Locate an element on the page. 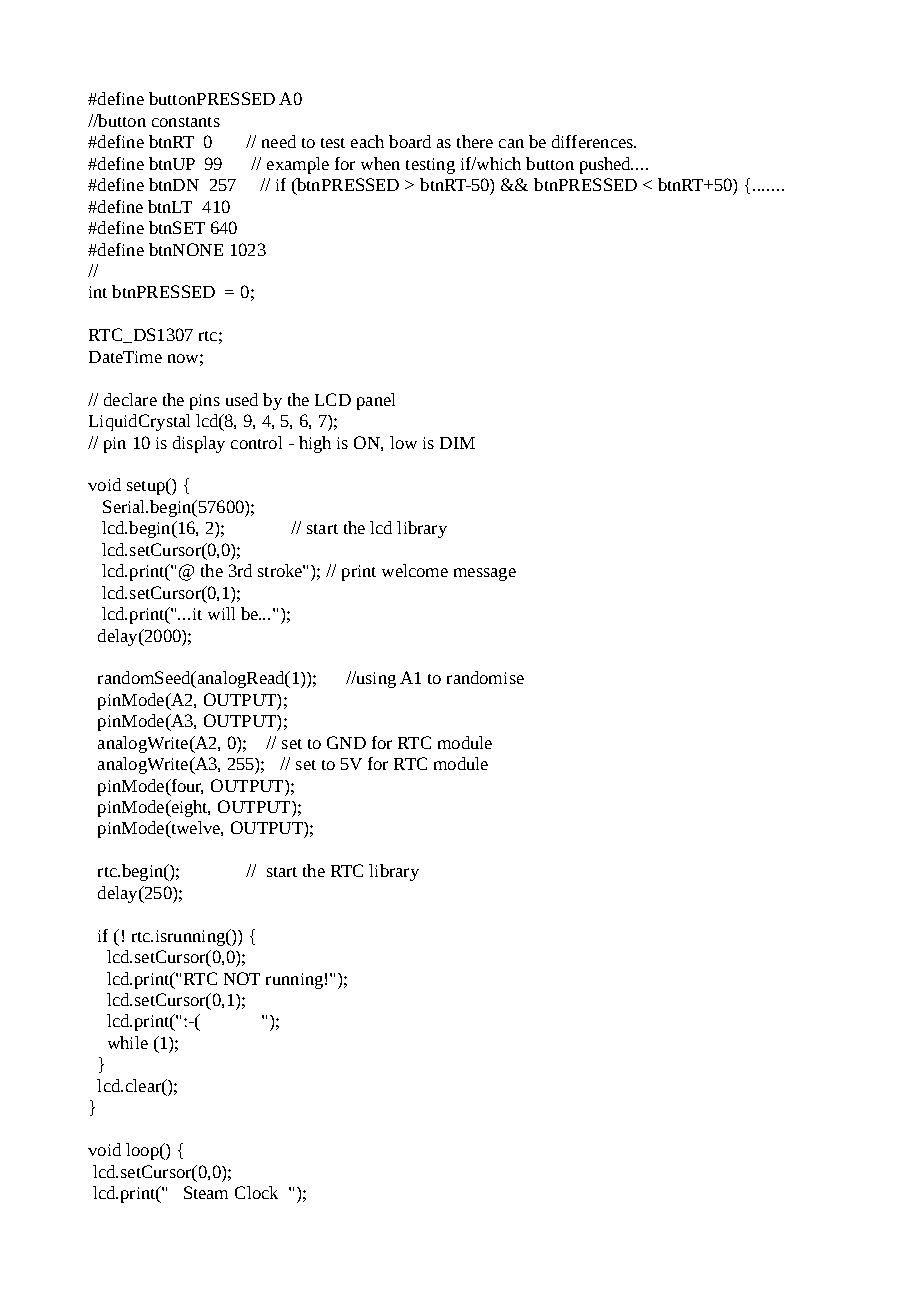 The height and width of the page is (1308, 924). each is located at coordinates (367, 141).
